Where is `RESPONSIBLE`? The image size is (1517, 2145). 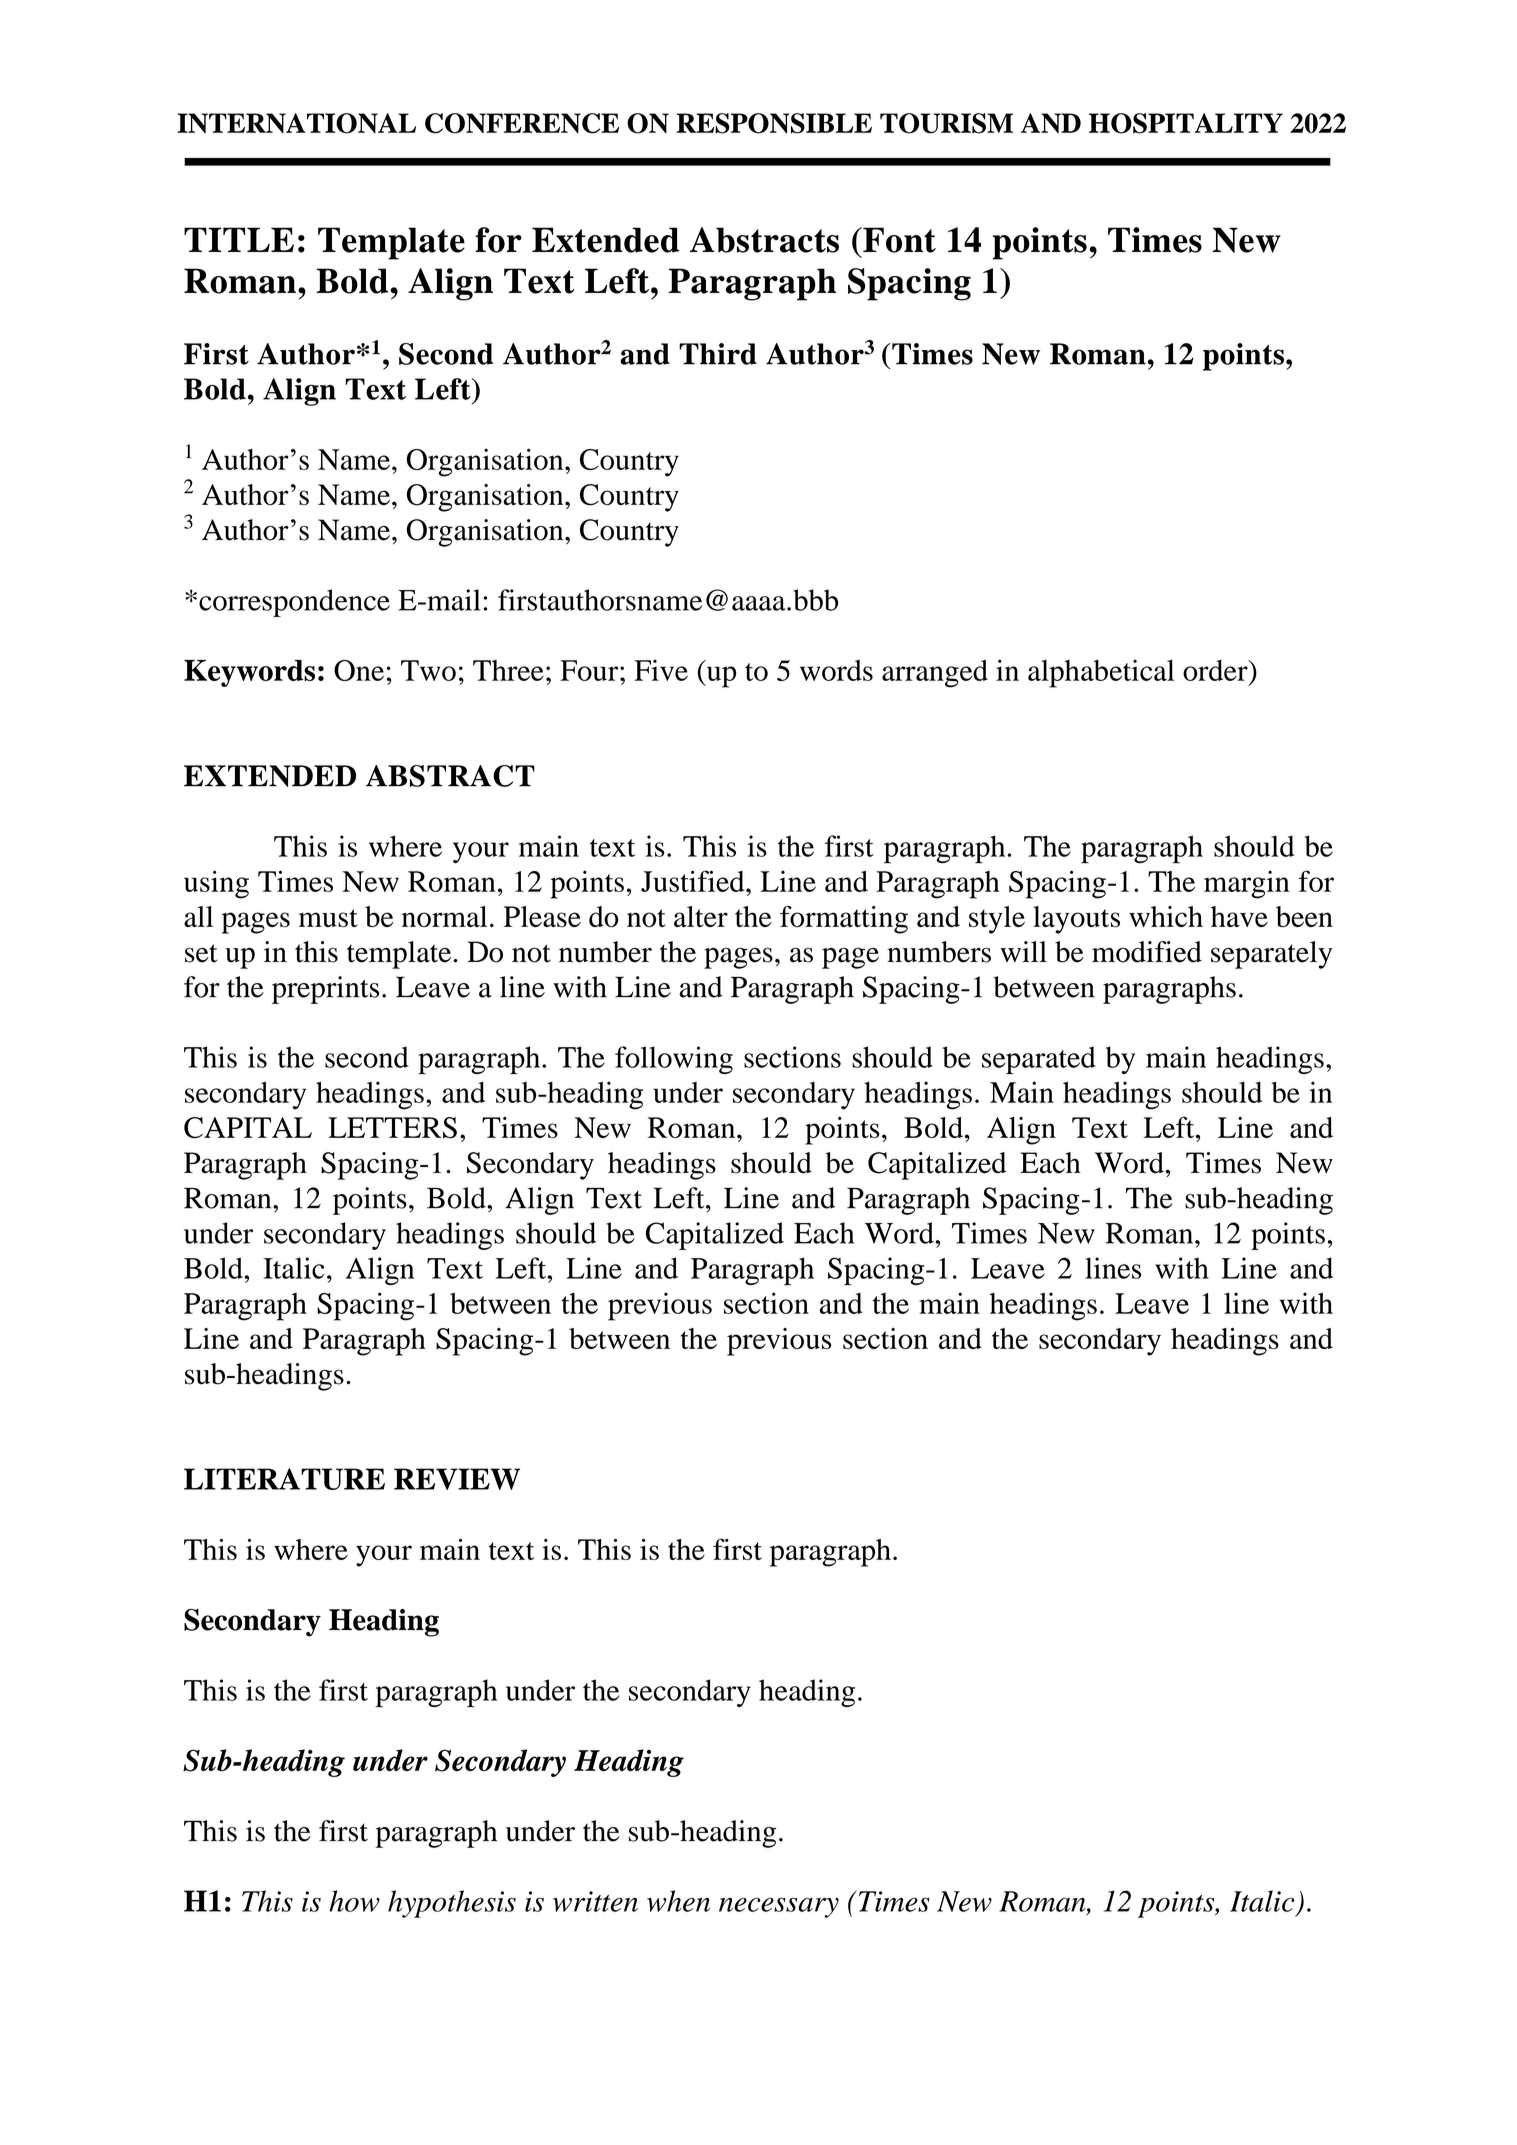
RESPONSIBLE is located at coordinates (774, 123).
